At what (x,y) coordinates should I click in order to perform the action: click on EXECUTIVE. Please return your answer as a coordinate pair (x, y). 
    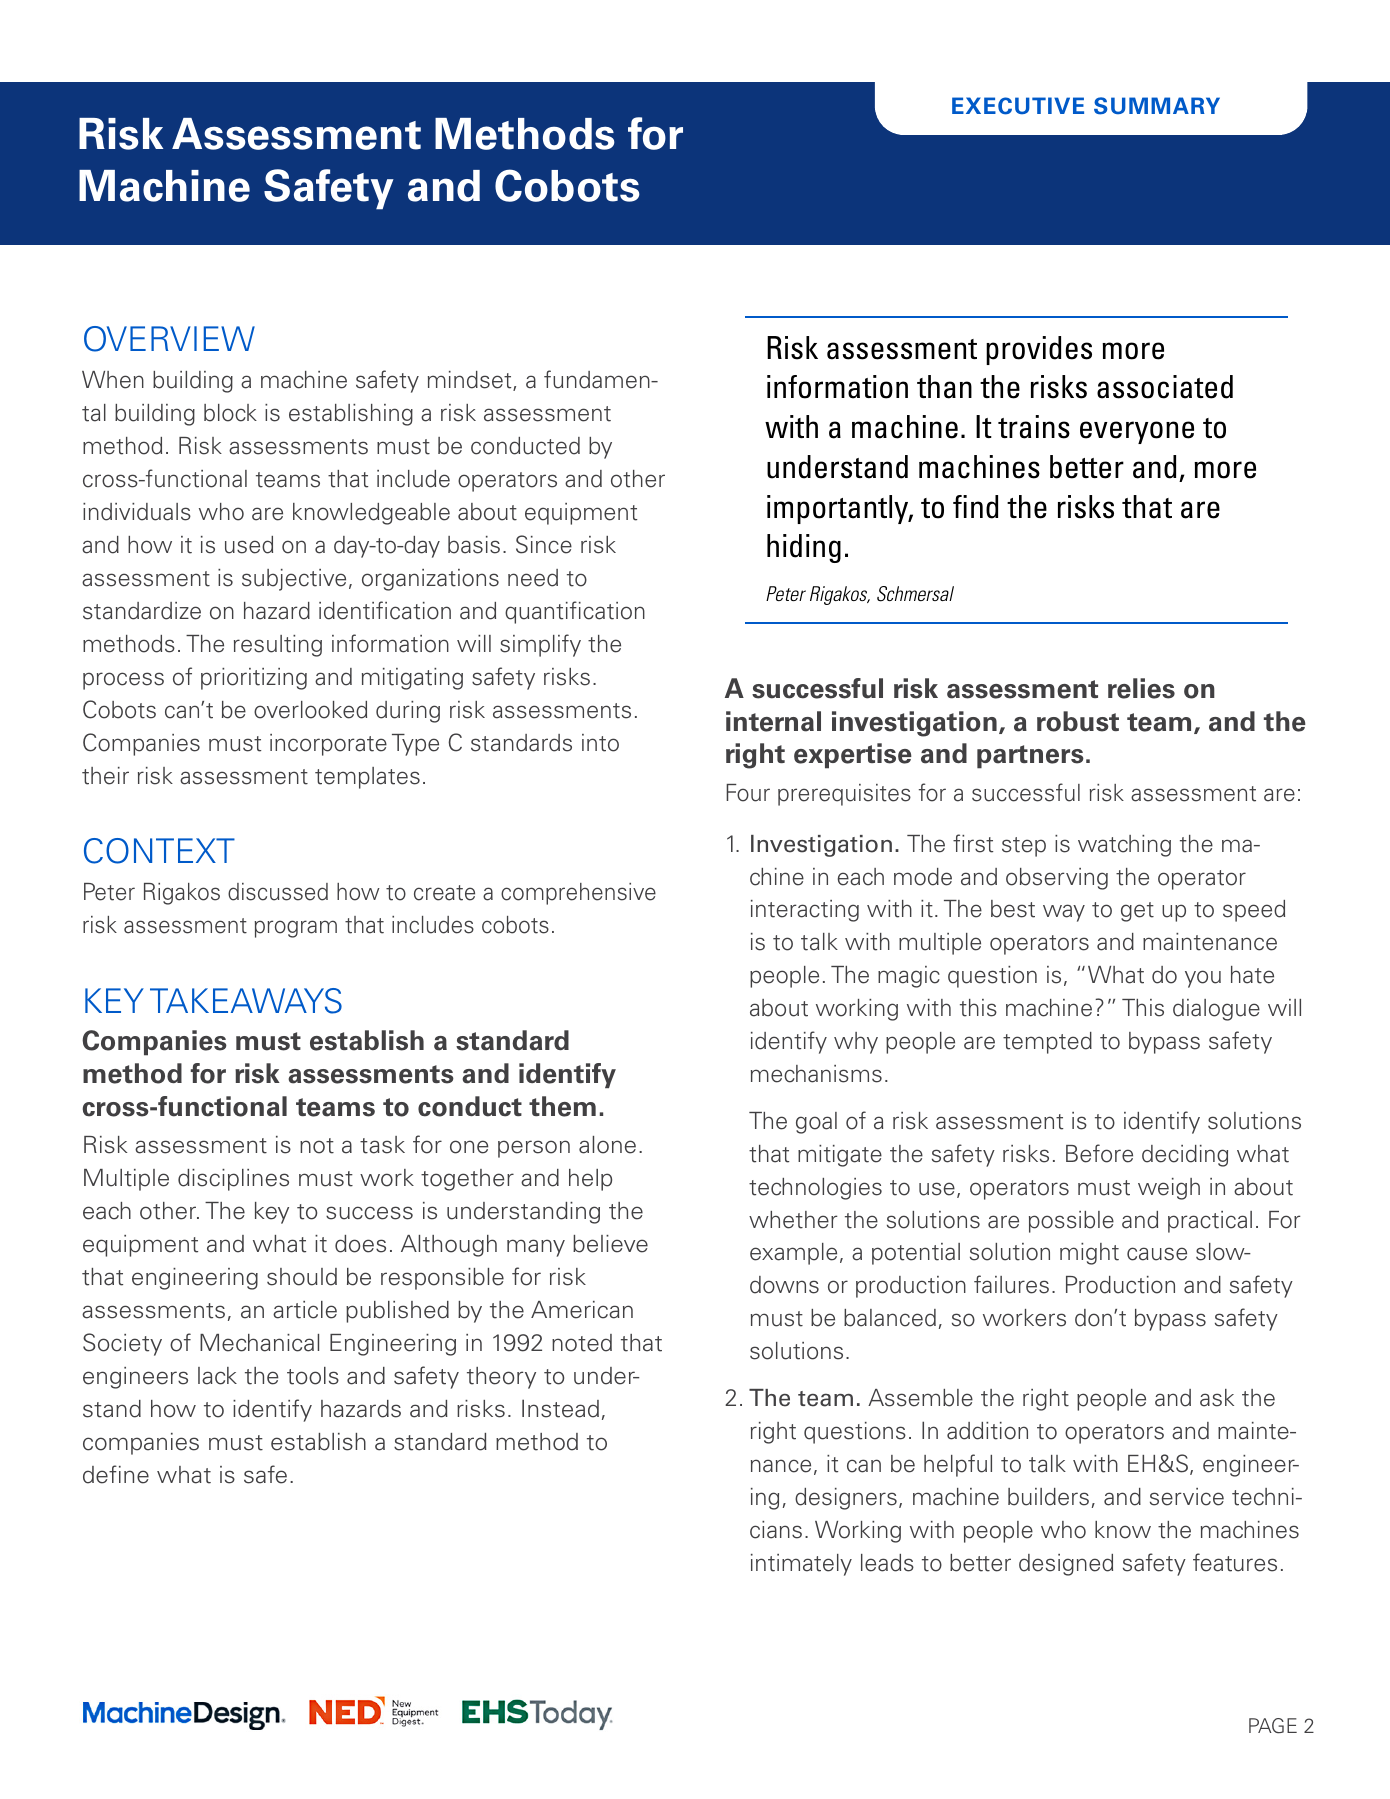
    Looking at the image, I should click on (1018, 106).
